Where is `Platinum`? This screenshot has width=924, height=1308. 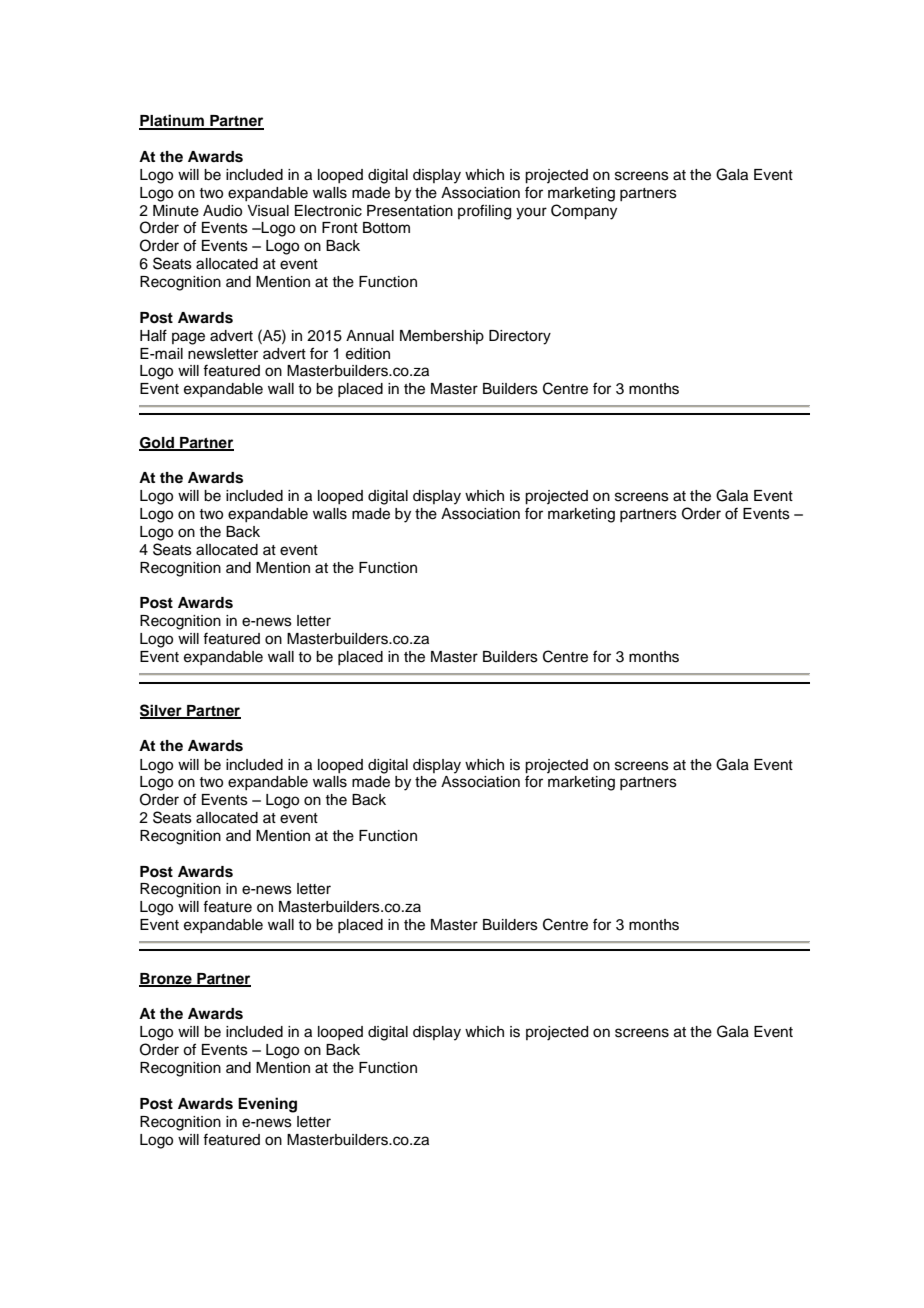 Platinum is located at coordinates (172, 121).
